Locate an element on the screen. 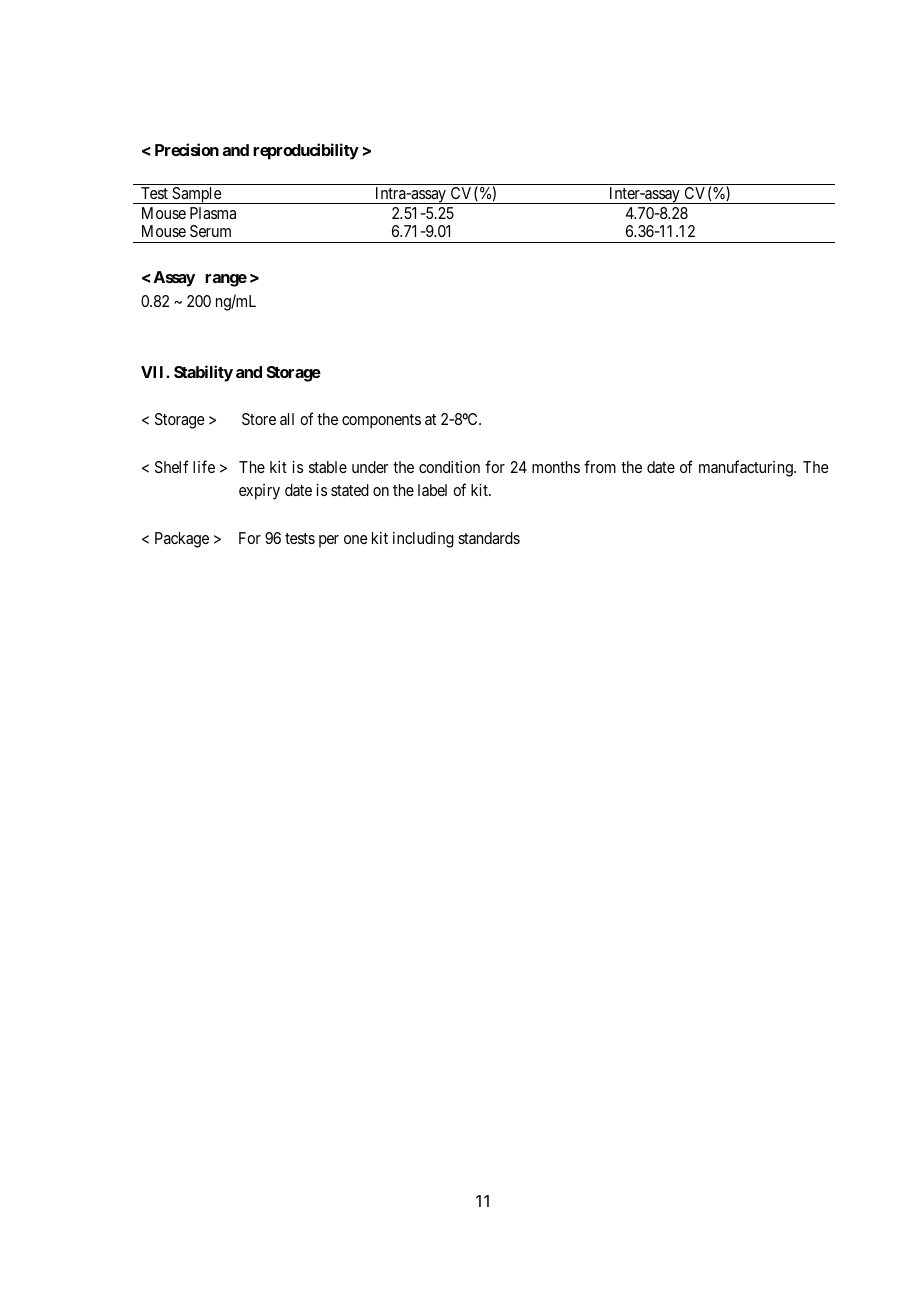  months is located at coordinates (556, 467).
